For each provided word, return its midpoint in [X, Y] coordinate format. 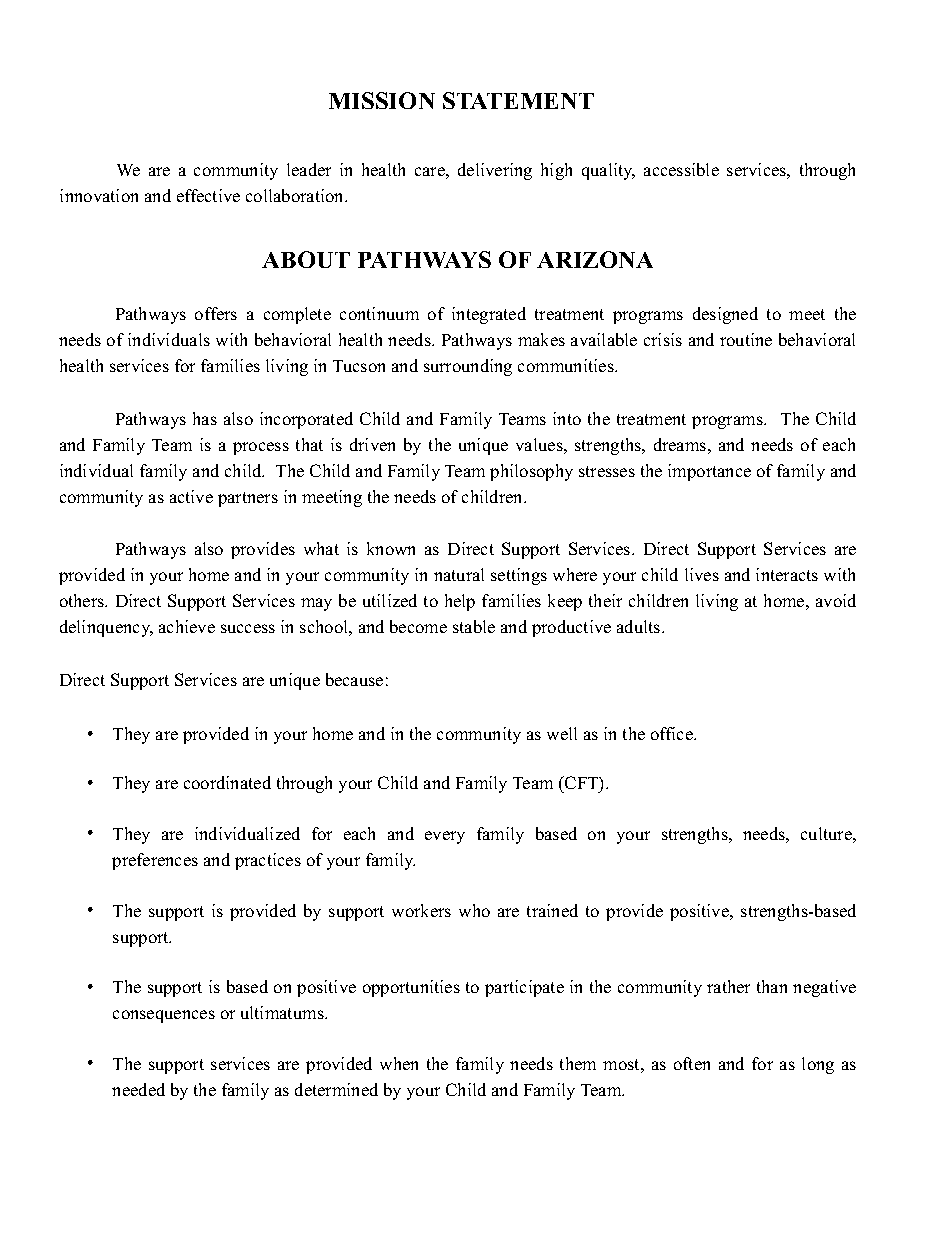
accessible [681, 169]
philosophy [531, 472]
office [673, 733]
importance [709, 472]
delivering [495, 171]
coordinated [227, 782]
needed [138, 1089]
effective [208, 195]
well [562, 733]
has [205, 418]
